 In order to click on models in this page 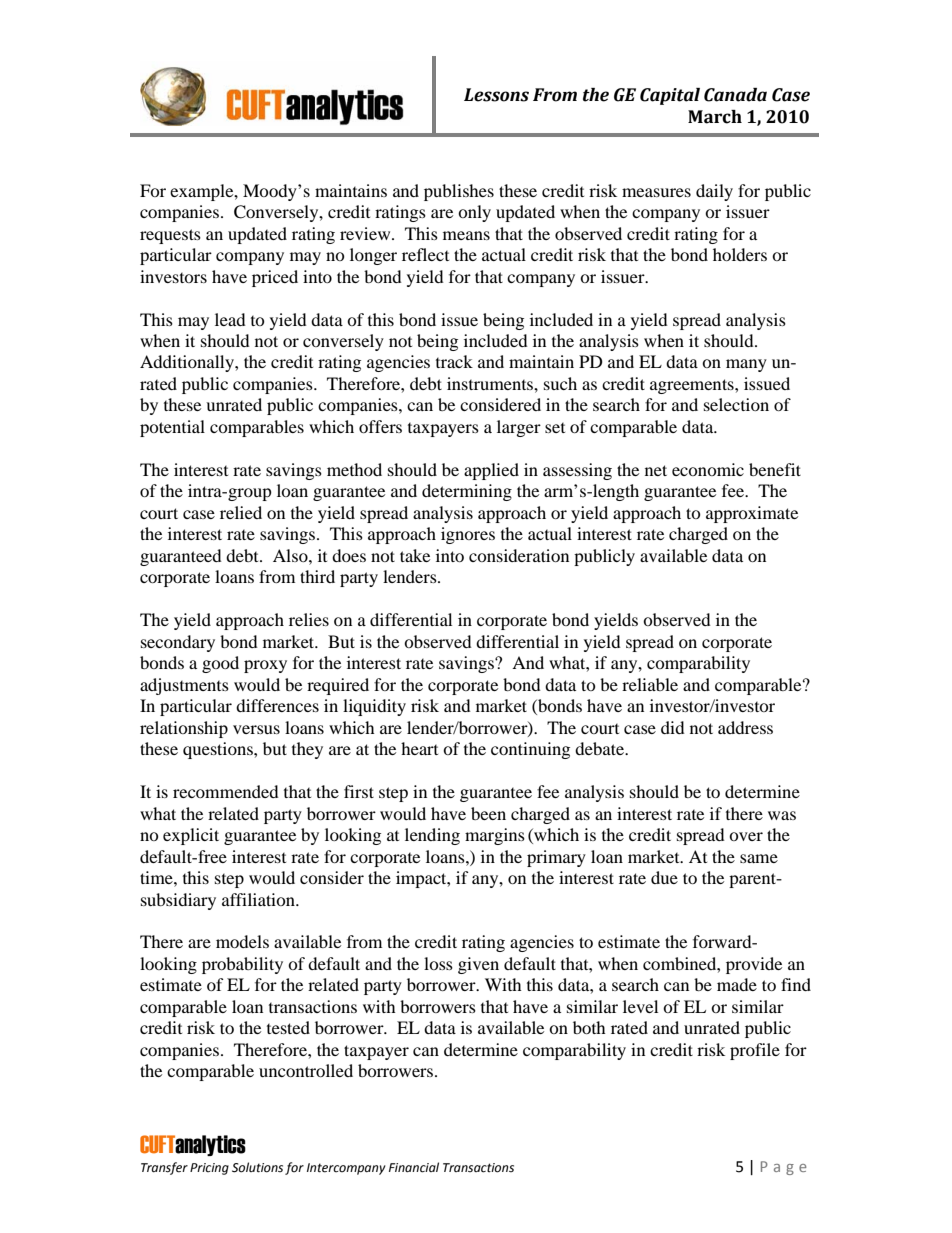, I will do `click(242, 941)`.
